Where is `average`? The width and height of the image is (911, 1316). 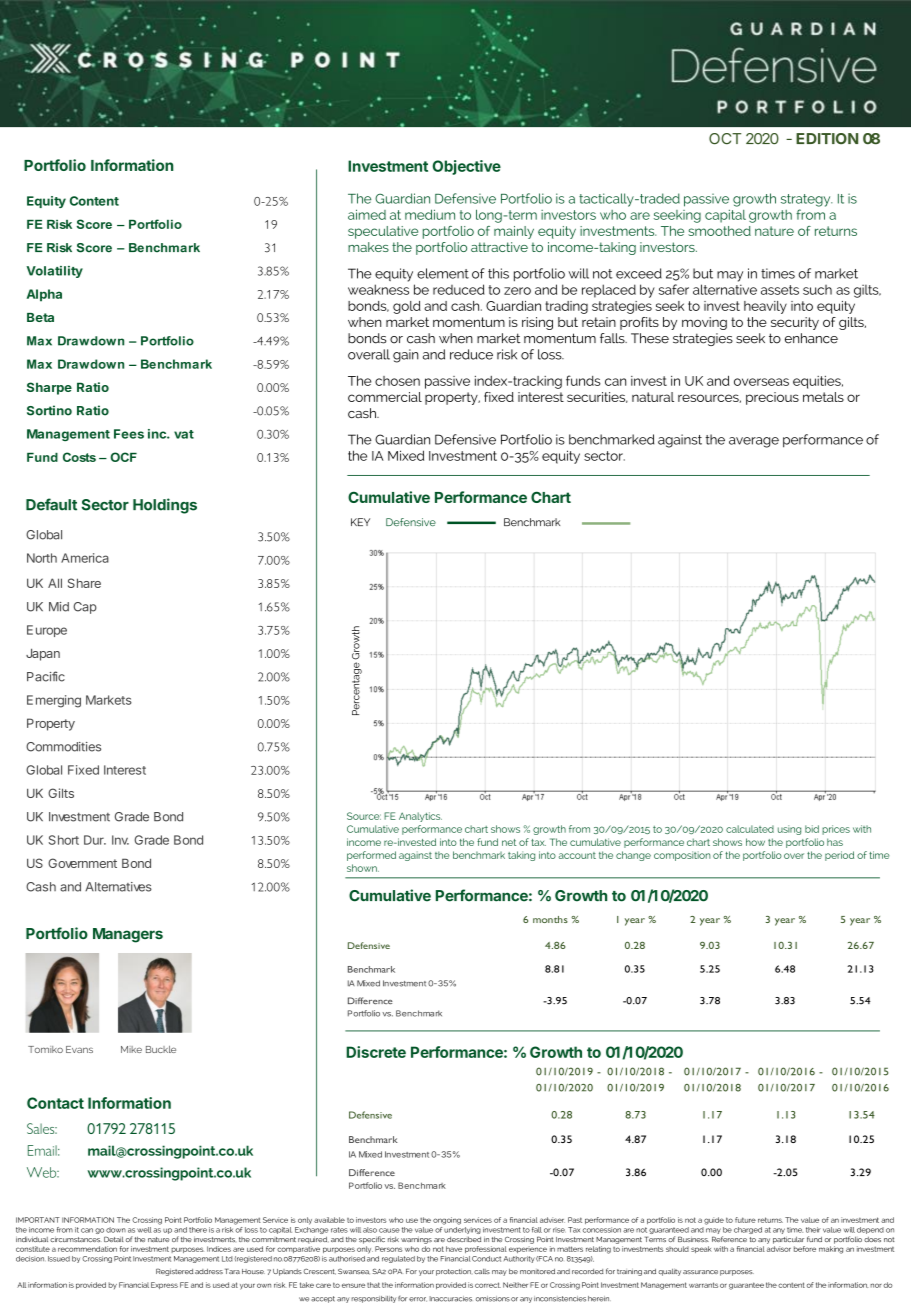
average is located at coordinates (754, 442).
